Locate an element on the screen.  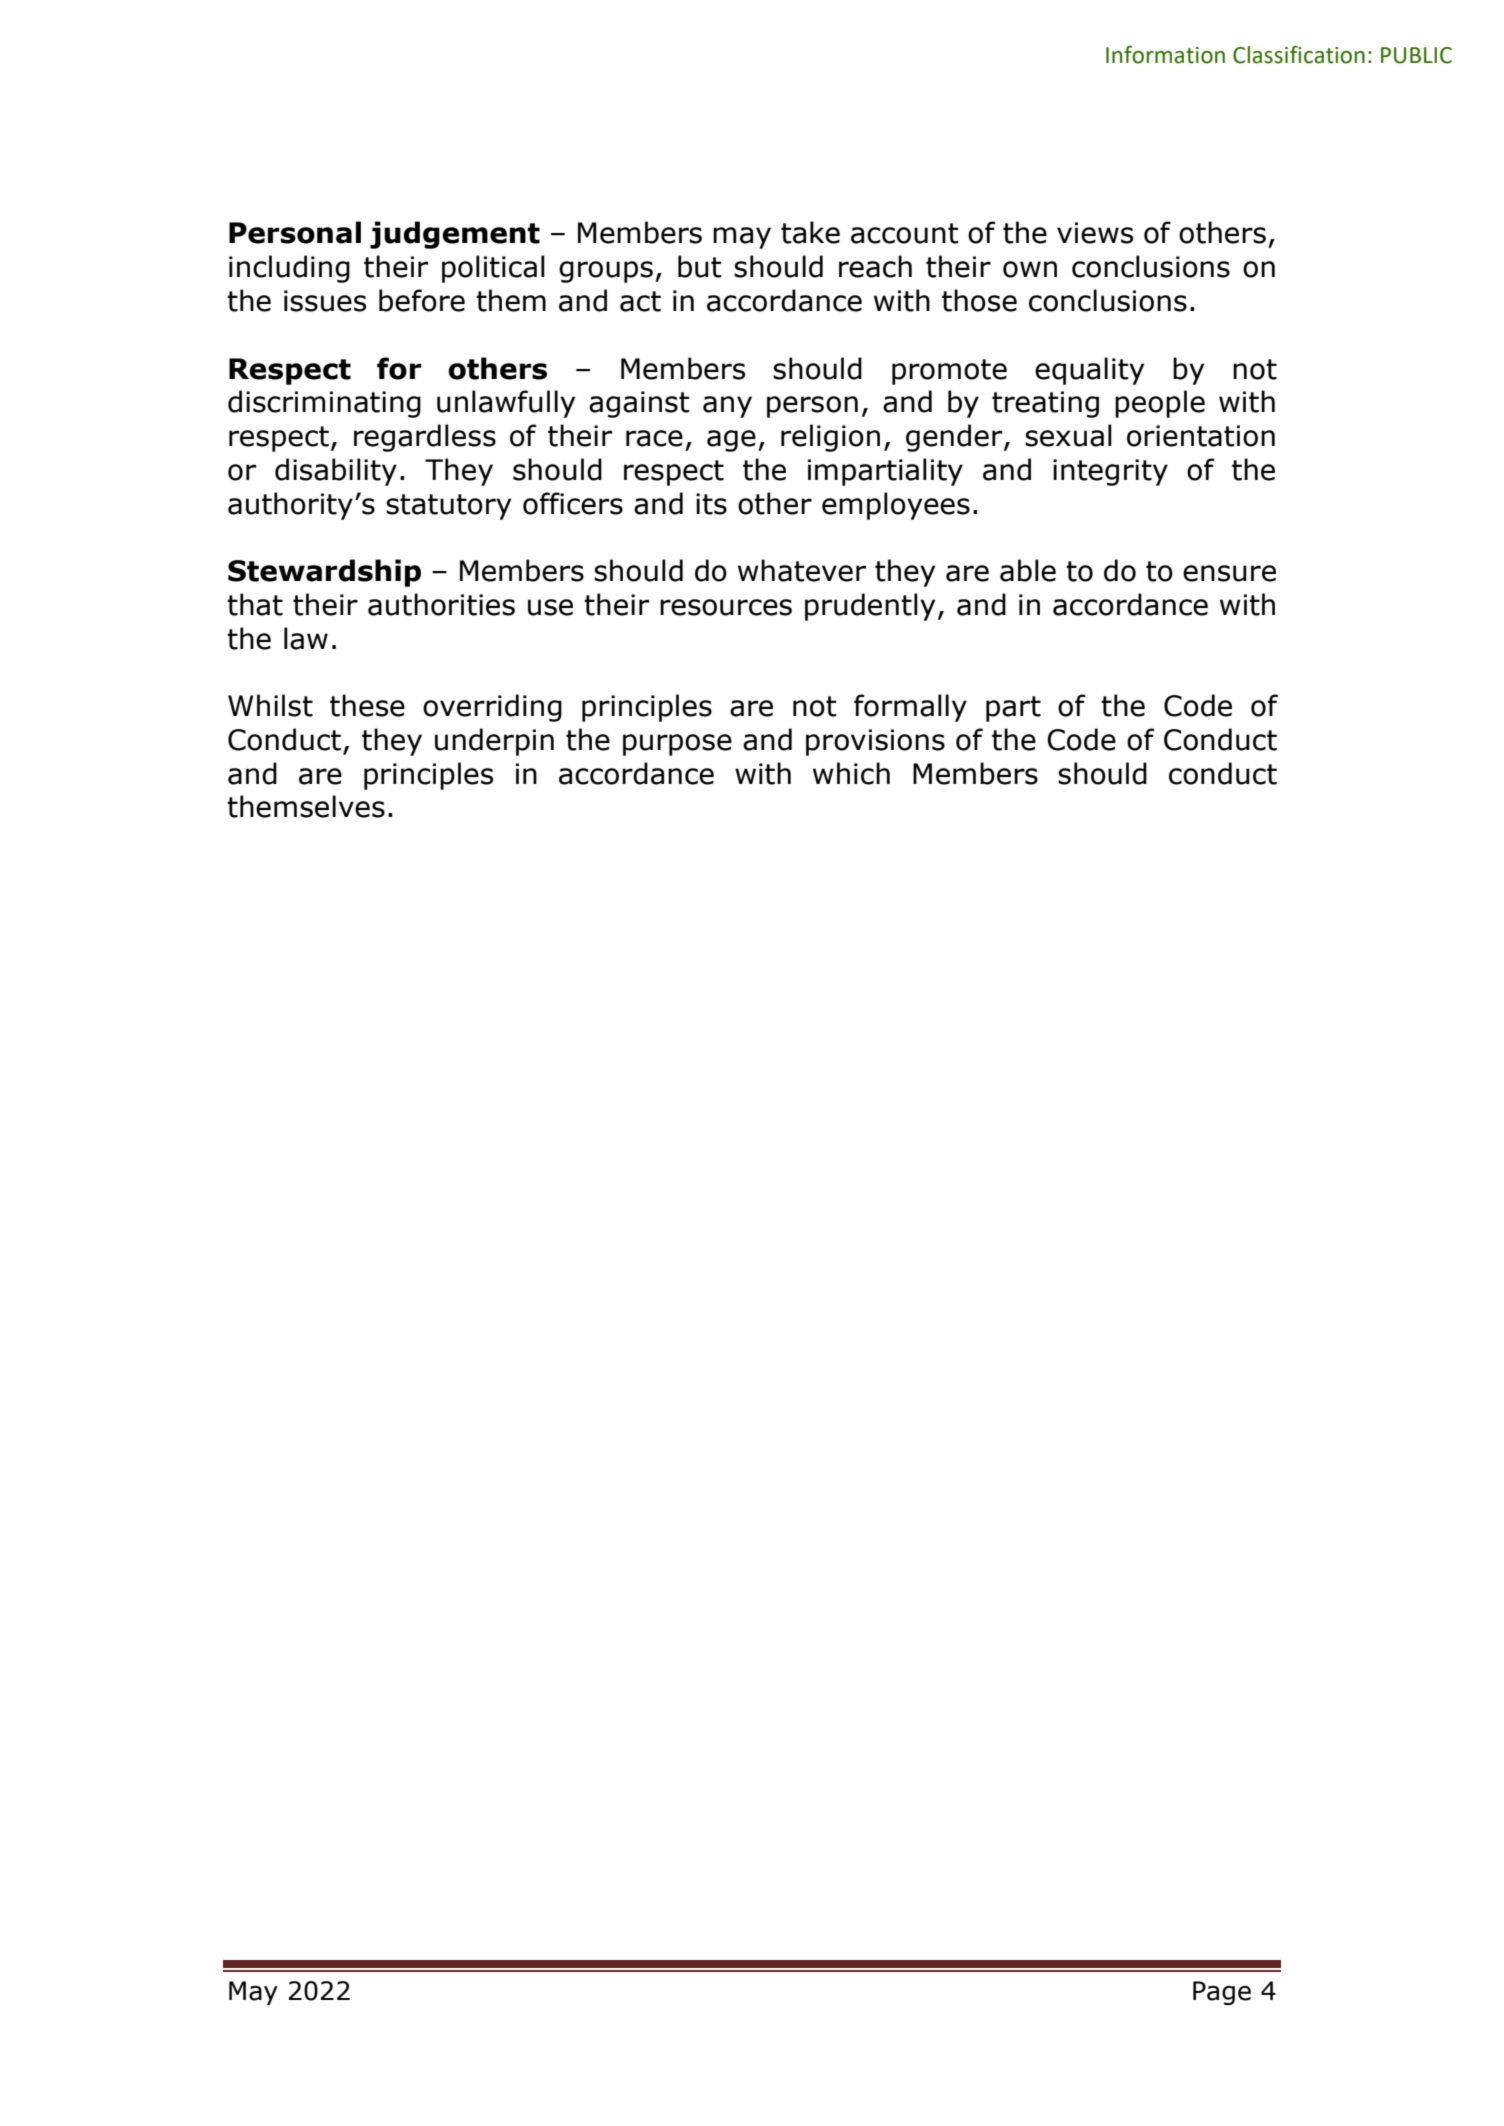
Page is located at coordinates (1222, 1993).
